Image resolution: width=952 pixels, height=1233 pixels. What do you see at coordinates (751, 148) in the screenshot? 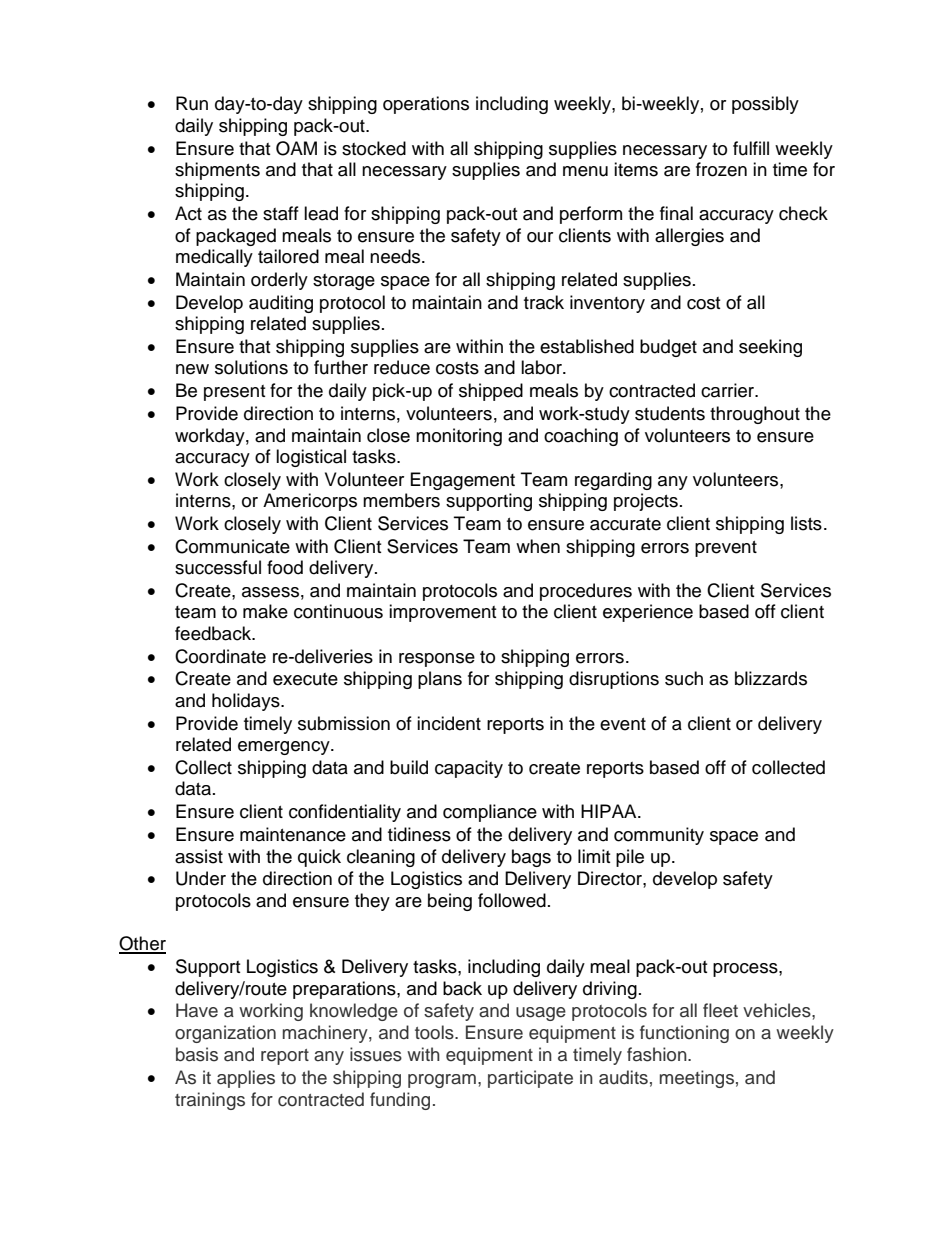
I see `fulfill` at bounding box center [751, 148].
